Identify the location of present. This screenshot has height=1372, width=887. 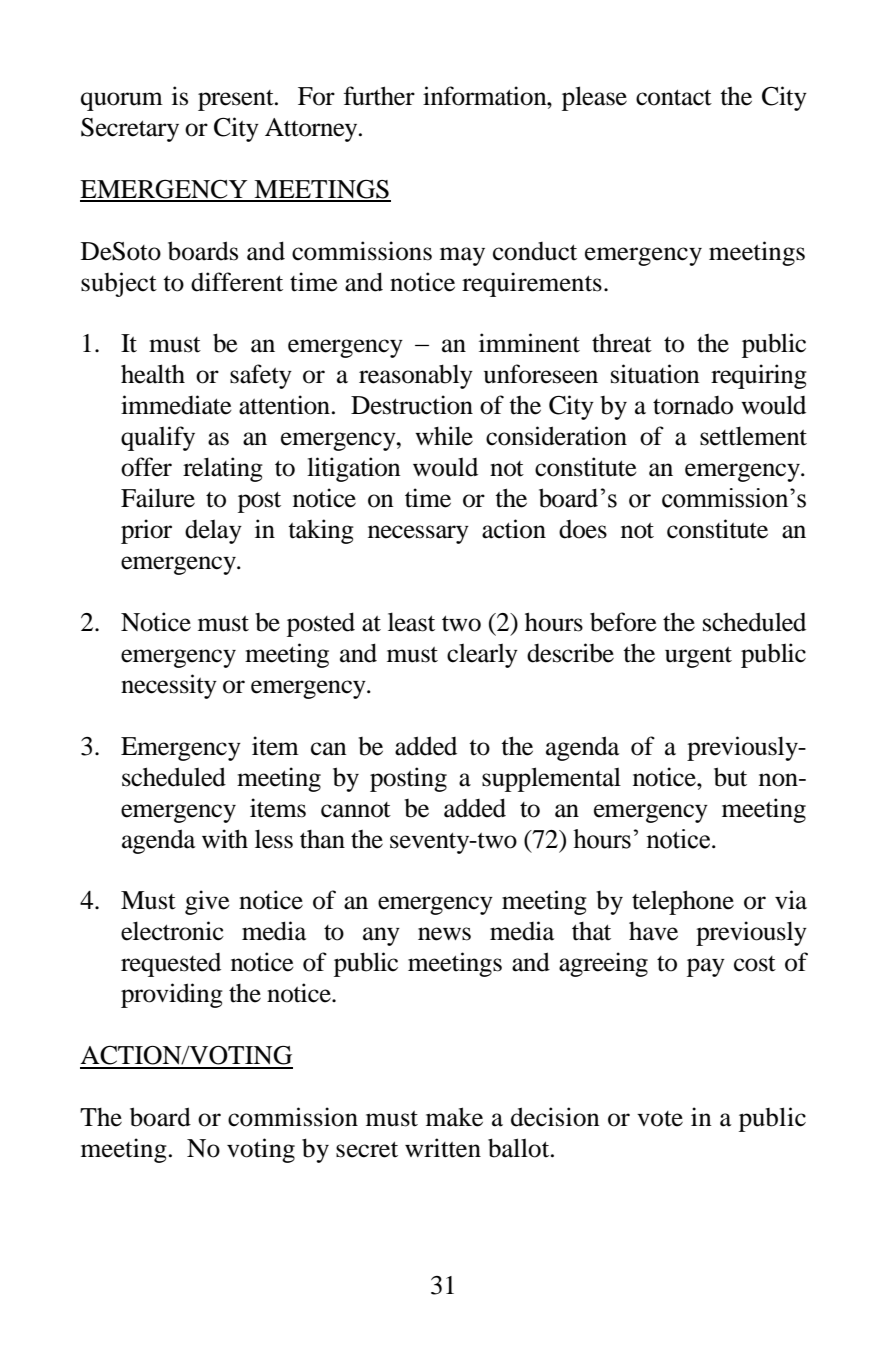
(237, 100).
